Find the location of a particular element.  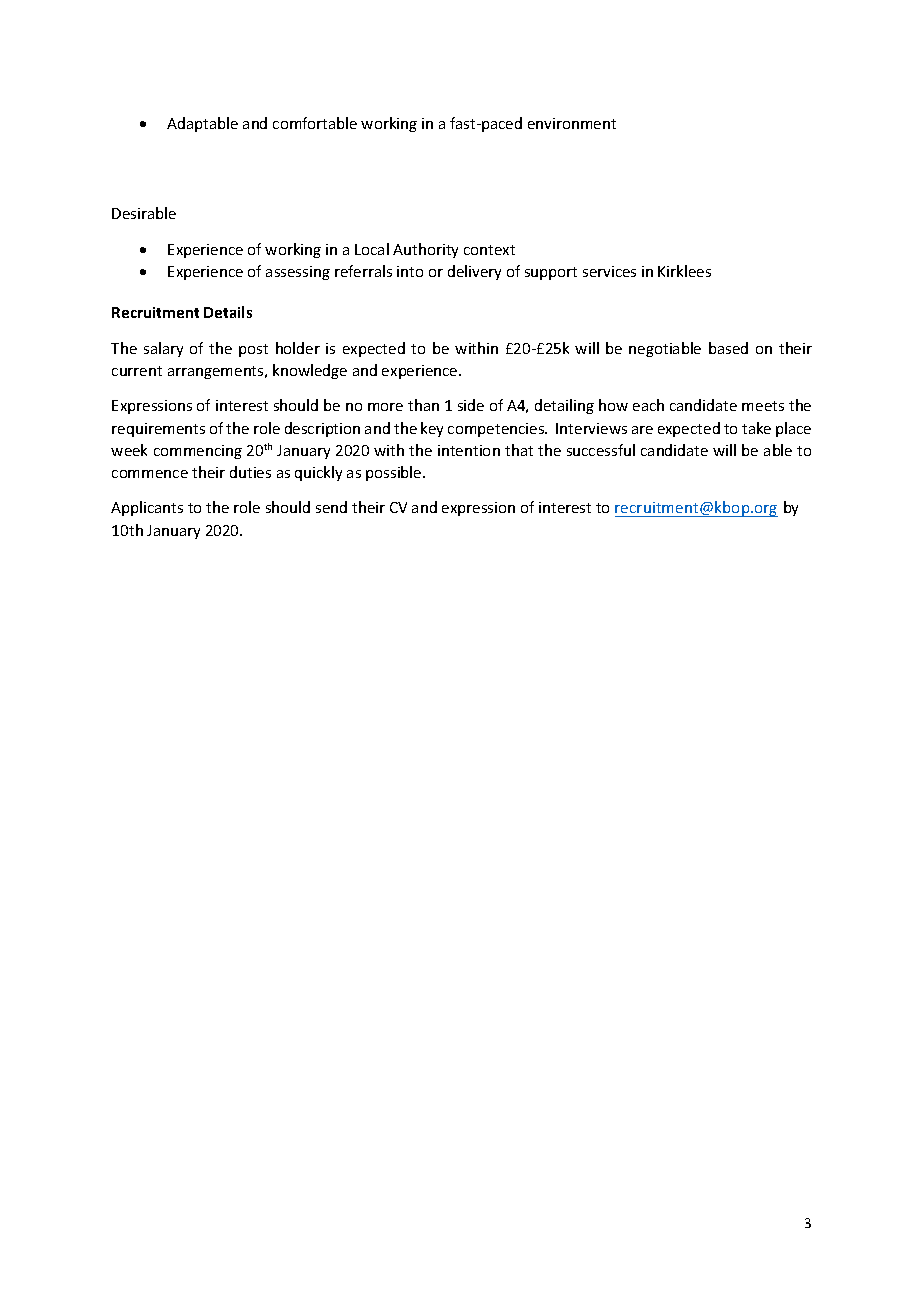

services is located at coordinates (609, 271).
